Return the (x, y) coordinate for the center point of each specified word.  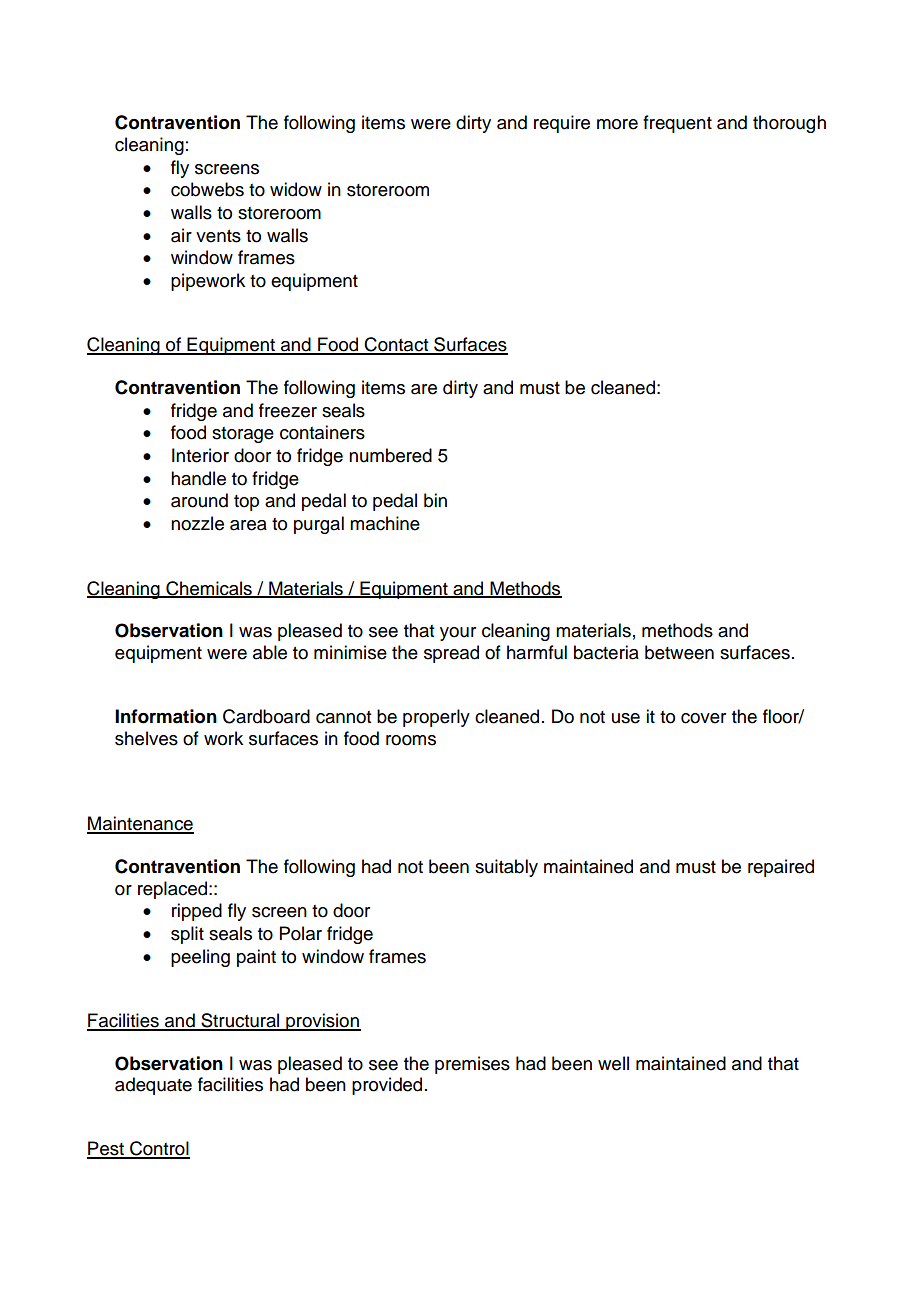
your (458, 634)
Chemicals (209, 589)
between (679, 652)
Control (159, 1149)
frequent (677, 124)
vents (218, 236)
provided (387, 1086)
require (562, 124)
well (613, 1063)
